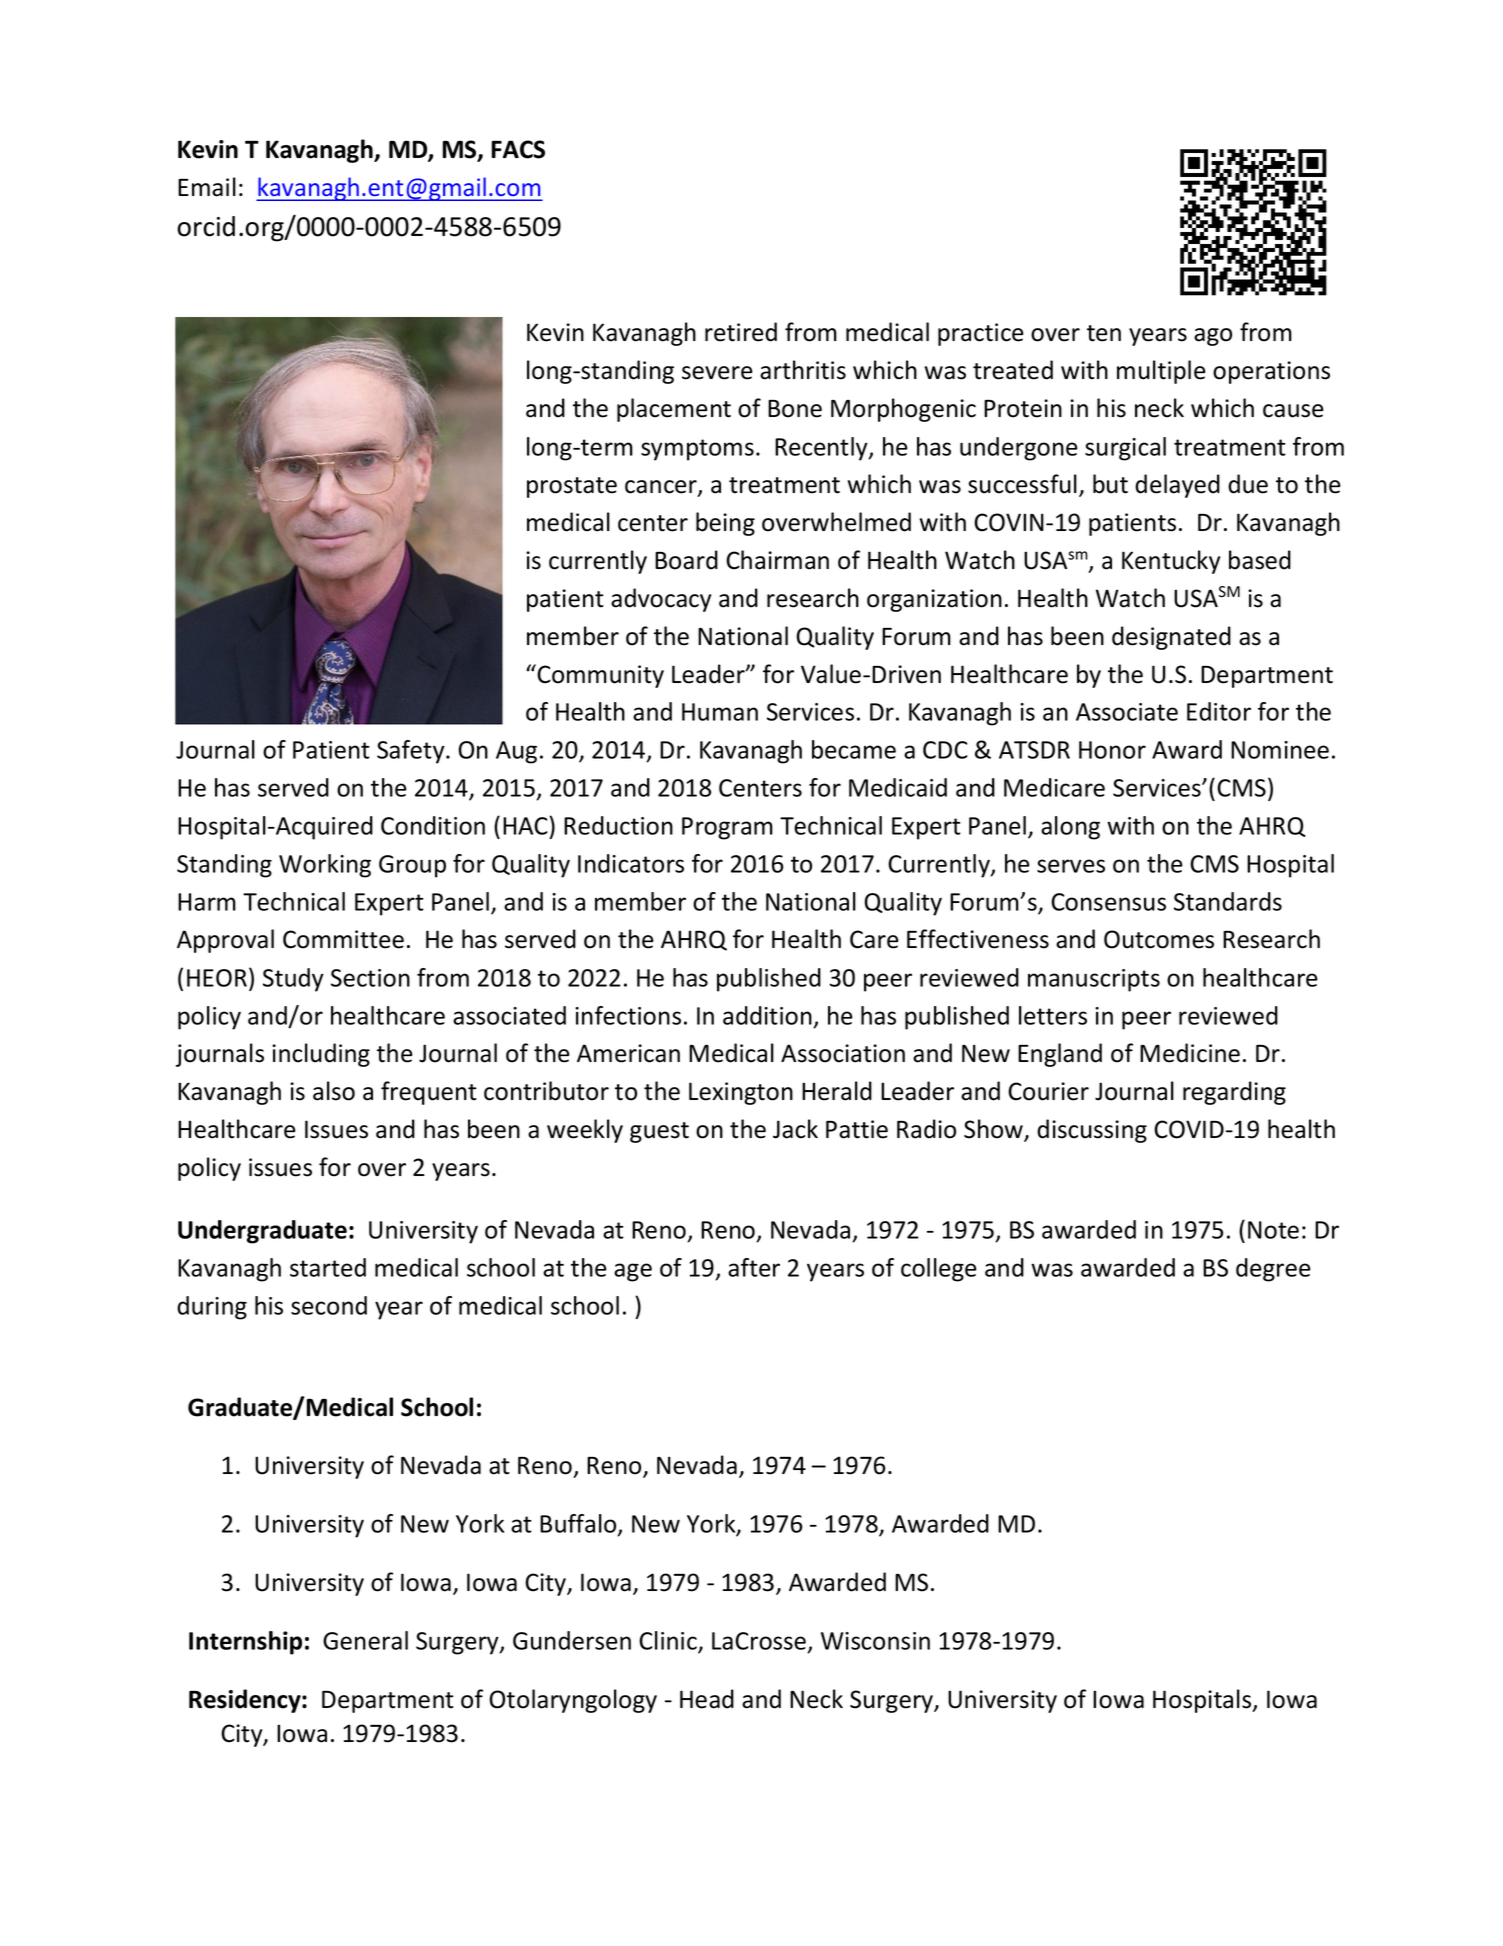 This screenshot has height=1946, width=1503. What do you see at coordinates (1092, 1131) in the screenshot?
I see `discussing` at bounding box center [1092, 1131].
